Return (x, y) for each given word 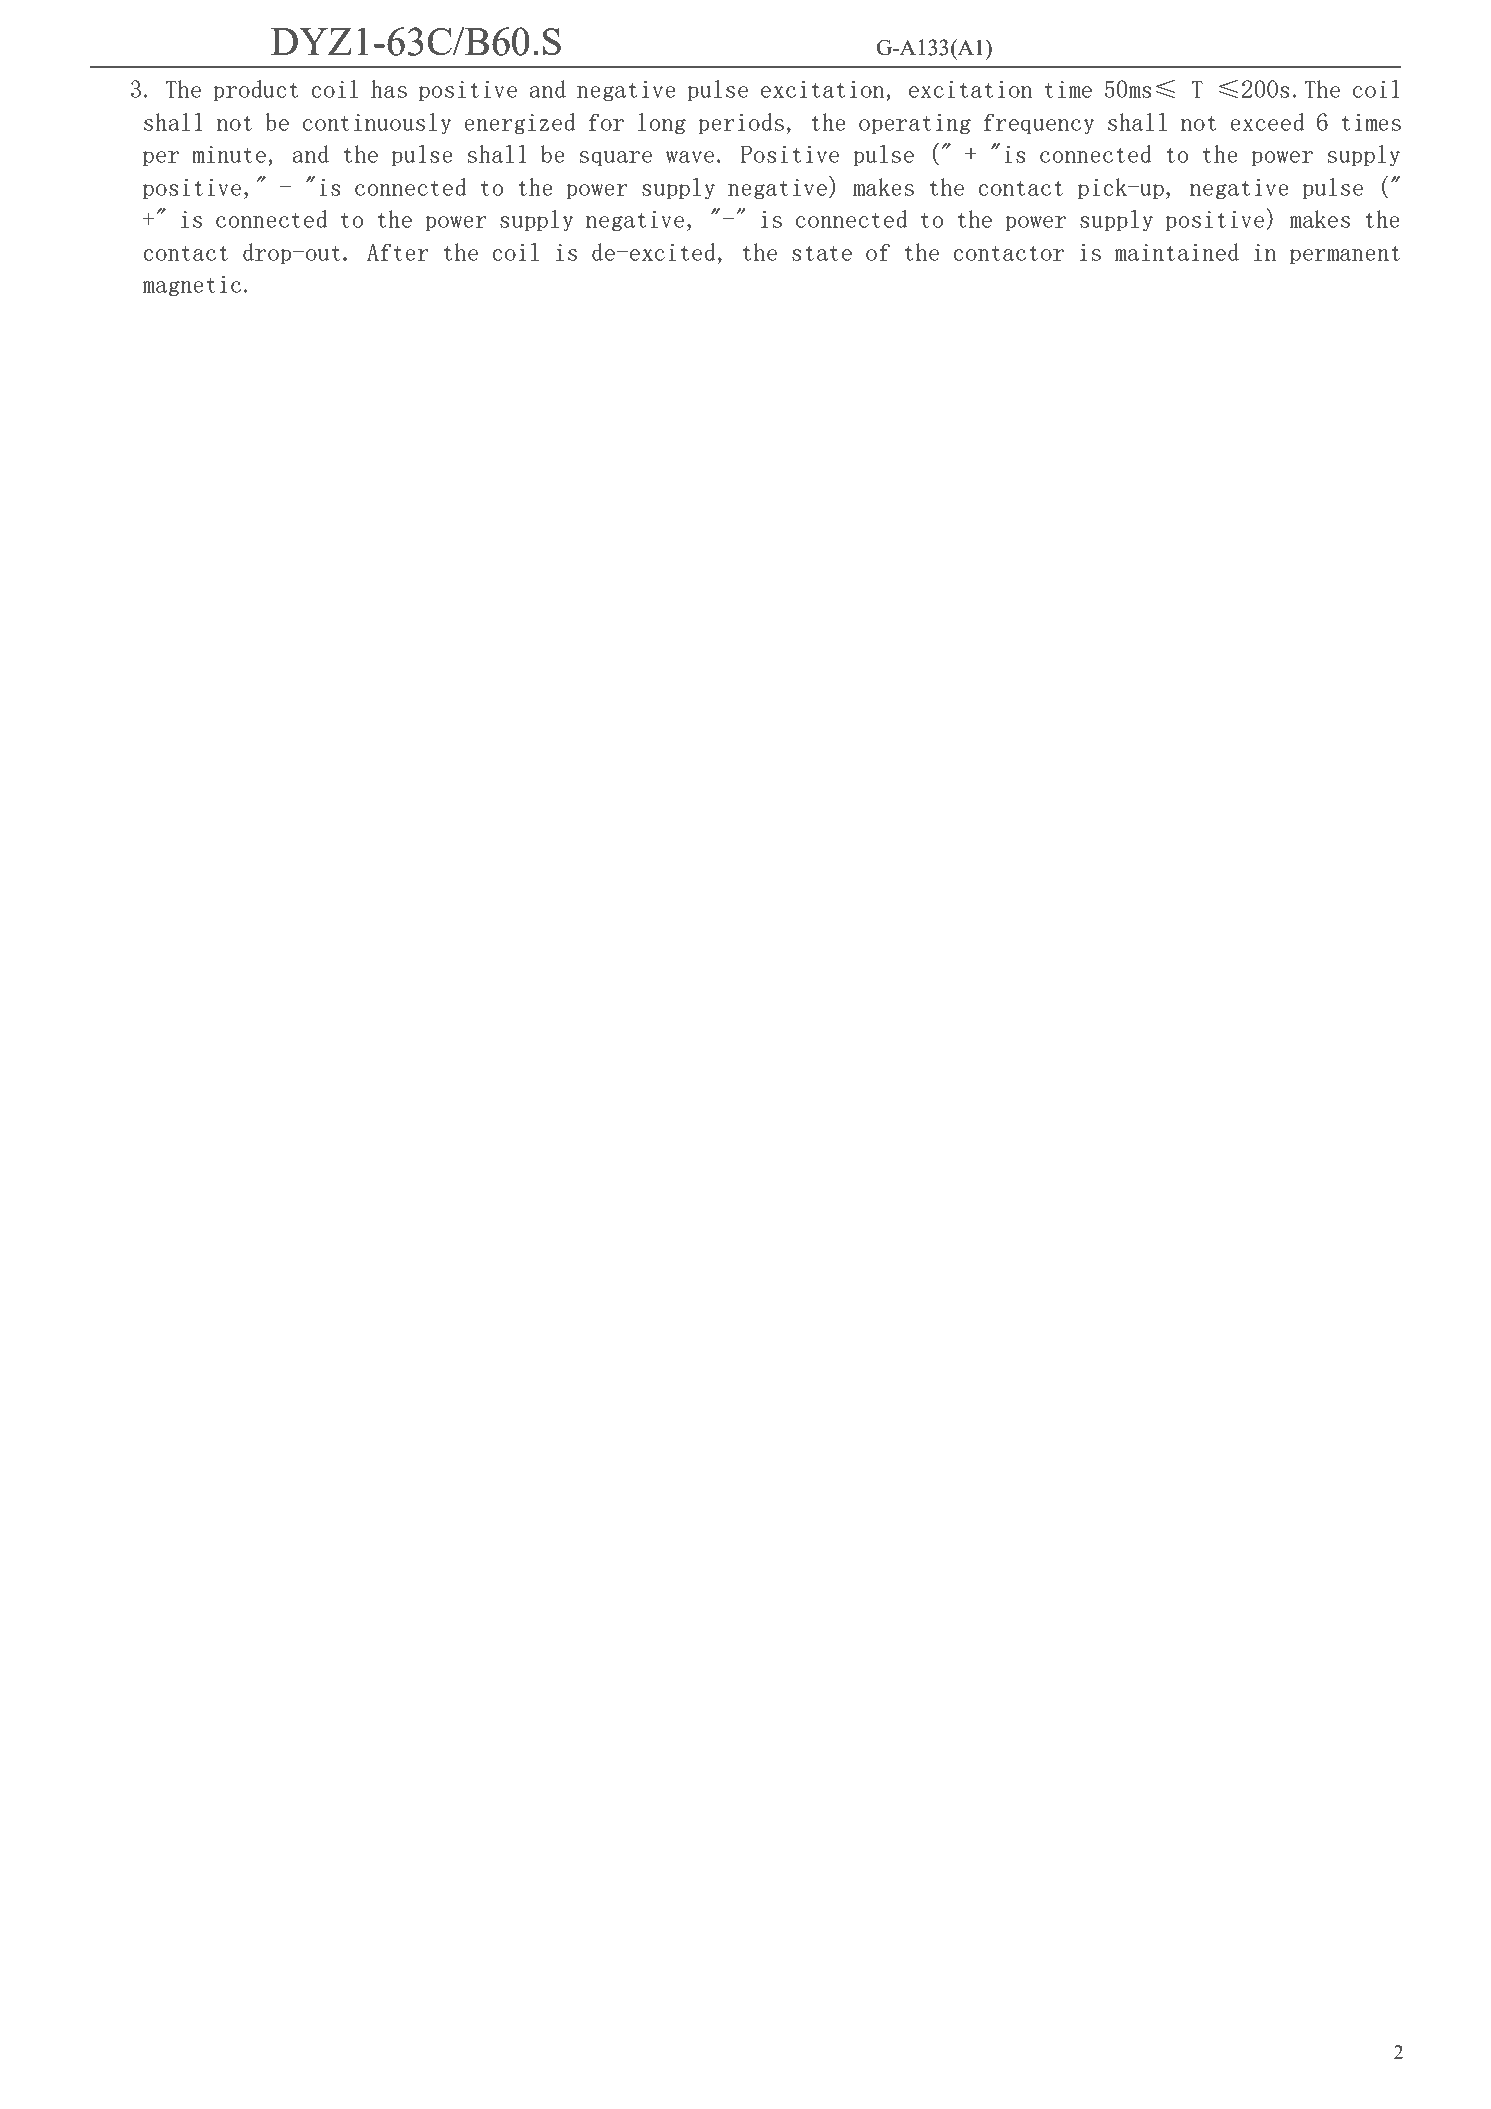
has (389, 89)
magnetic (192, 286)
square (616, 158)
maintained (1177, 252)
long (662, 123)
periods (741, 123)
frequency (1039, 124)
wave (690, 157)
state (822, 253)
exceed (1267, 122)
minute (229, 154)
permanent (1345, 255)
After (398, 252)
